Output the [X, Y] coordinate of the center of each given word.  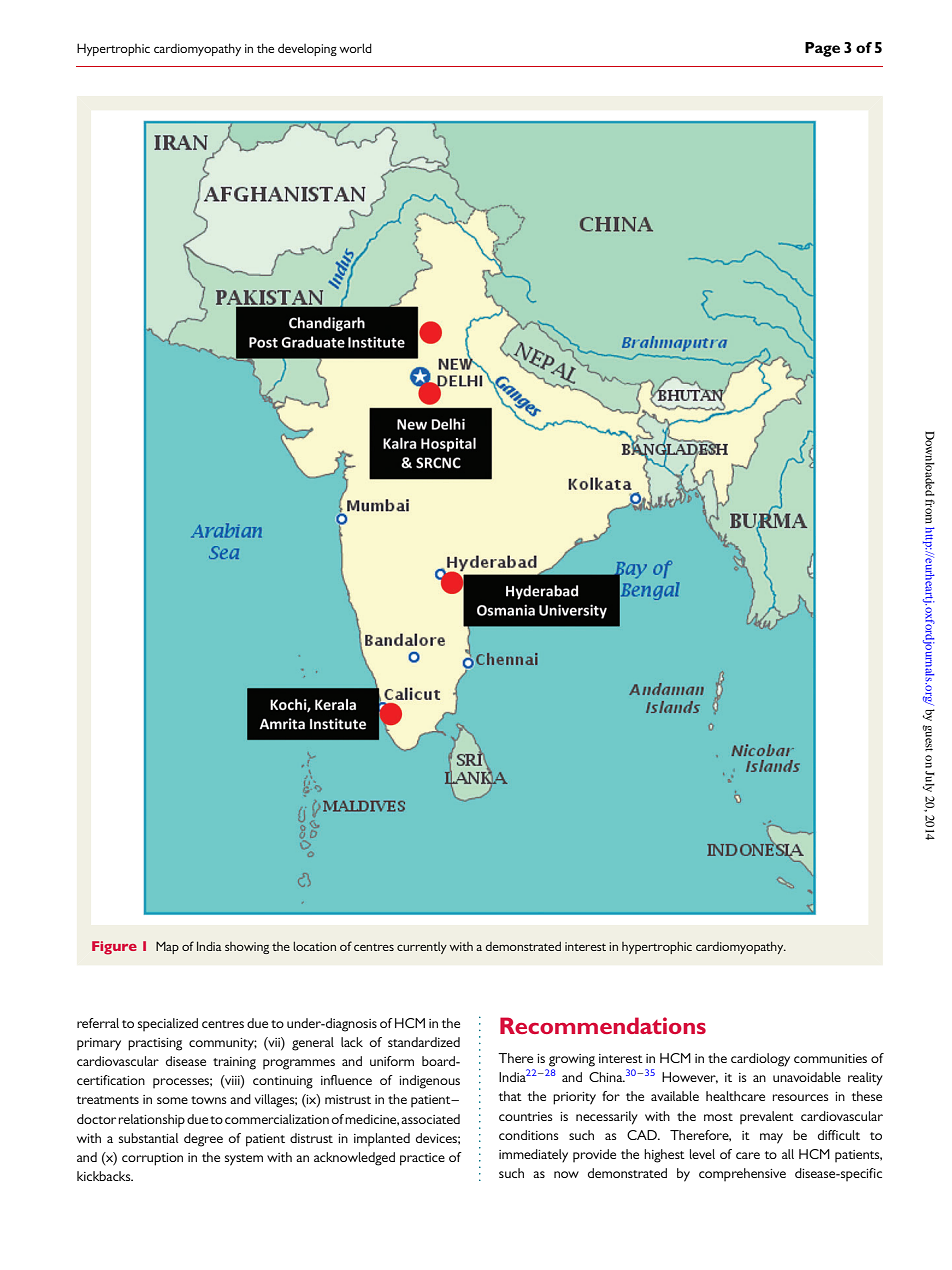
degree [203, 1140]
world [355, 48]
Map [167, 947]
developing [307, 49]
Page [822, 49]
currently [422, 948]
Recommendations [603, 1025]
